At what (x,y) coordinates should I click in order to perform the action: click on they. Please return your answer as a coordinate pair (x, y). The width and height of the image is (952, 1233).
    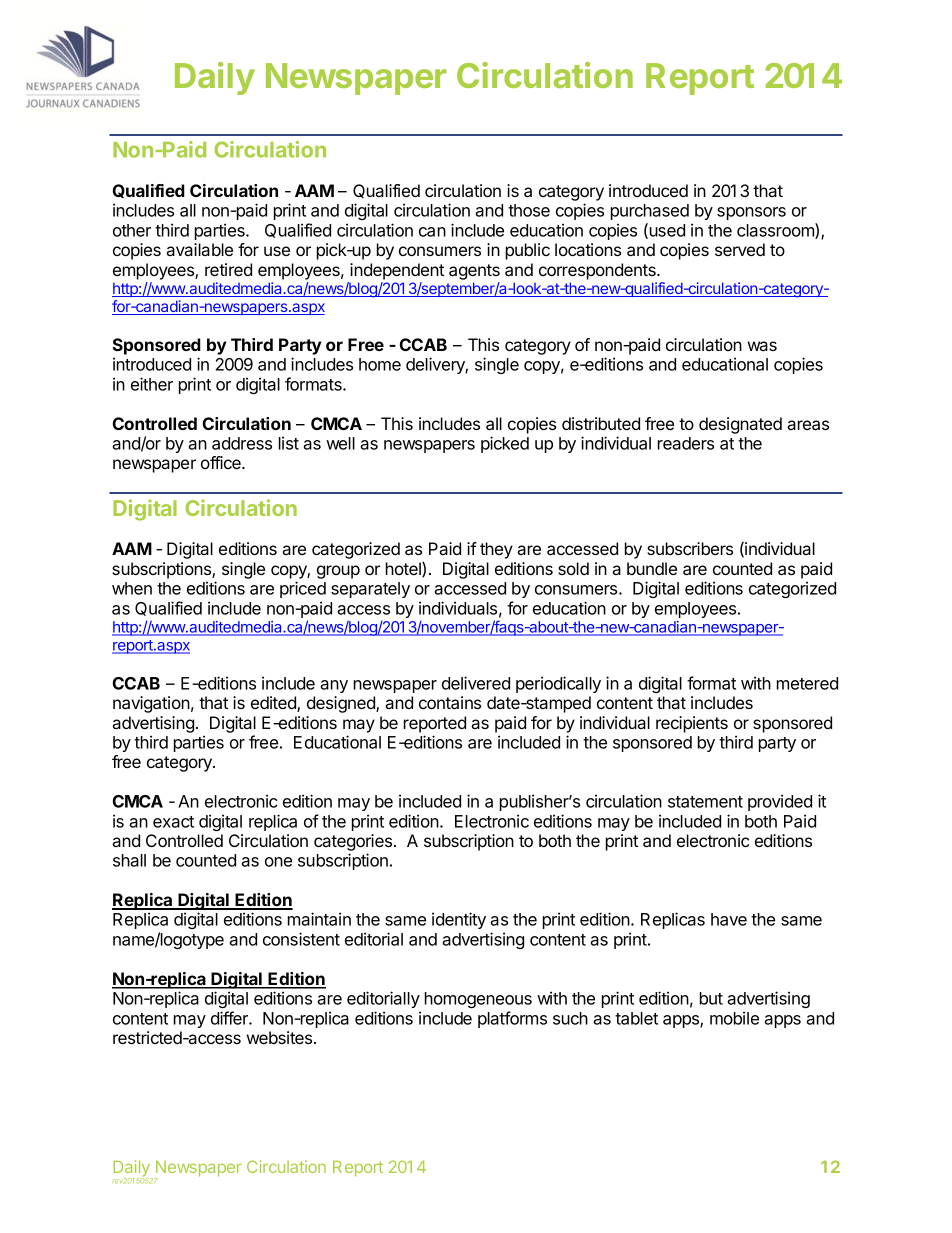
    Looking at the image, I should click on (496, 550).
